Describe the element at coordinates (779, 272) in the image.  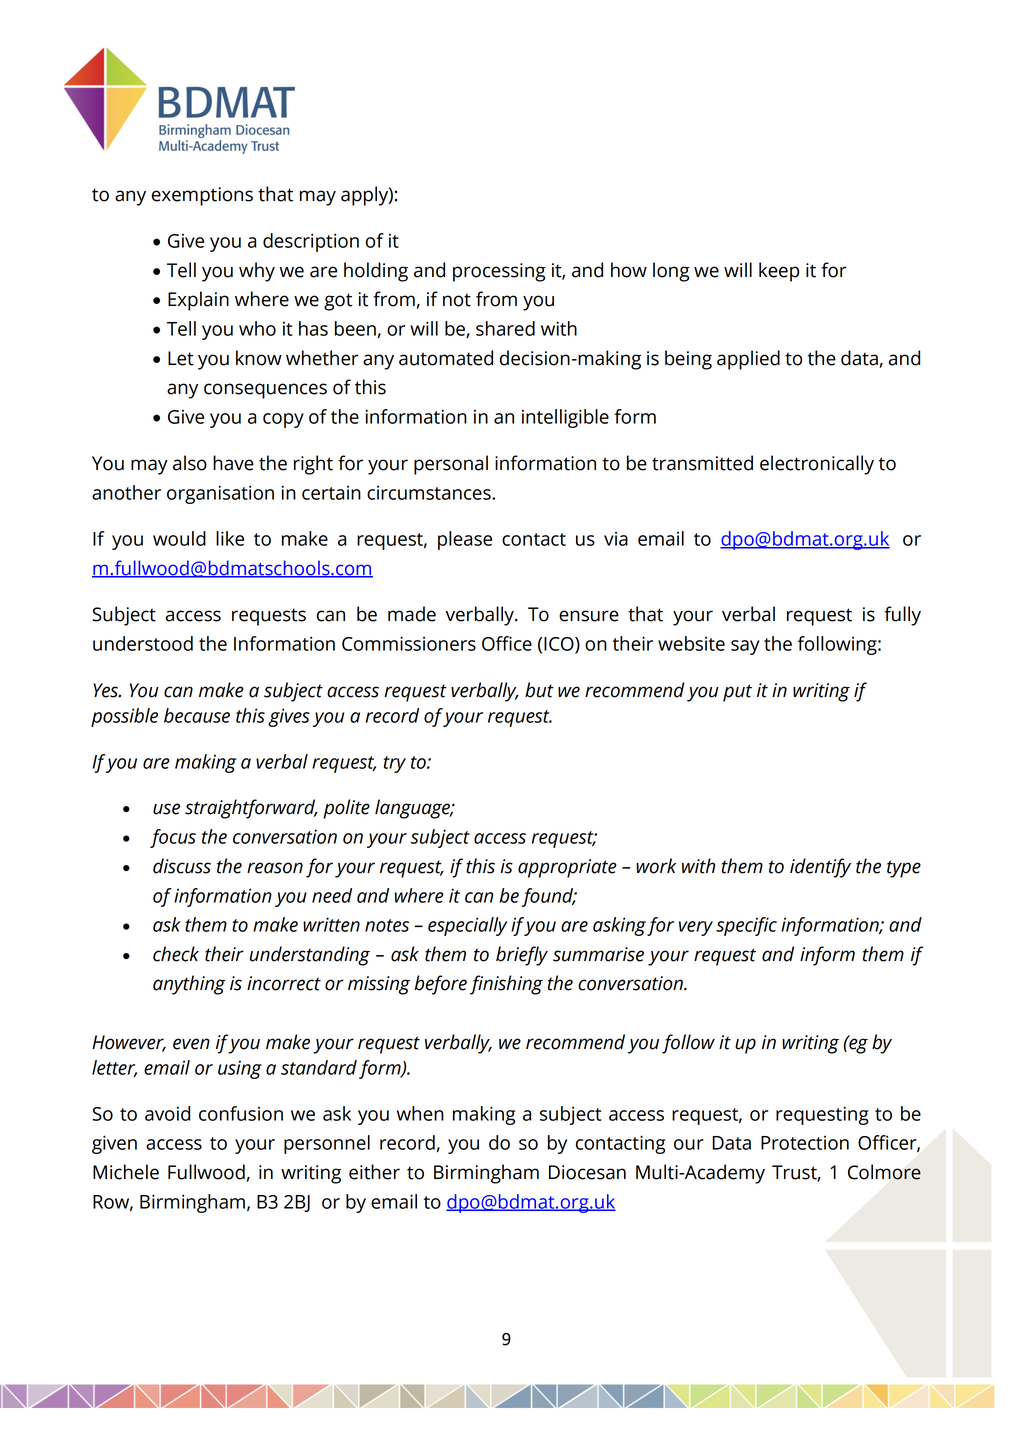
I see `keep` at that location.
